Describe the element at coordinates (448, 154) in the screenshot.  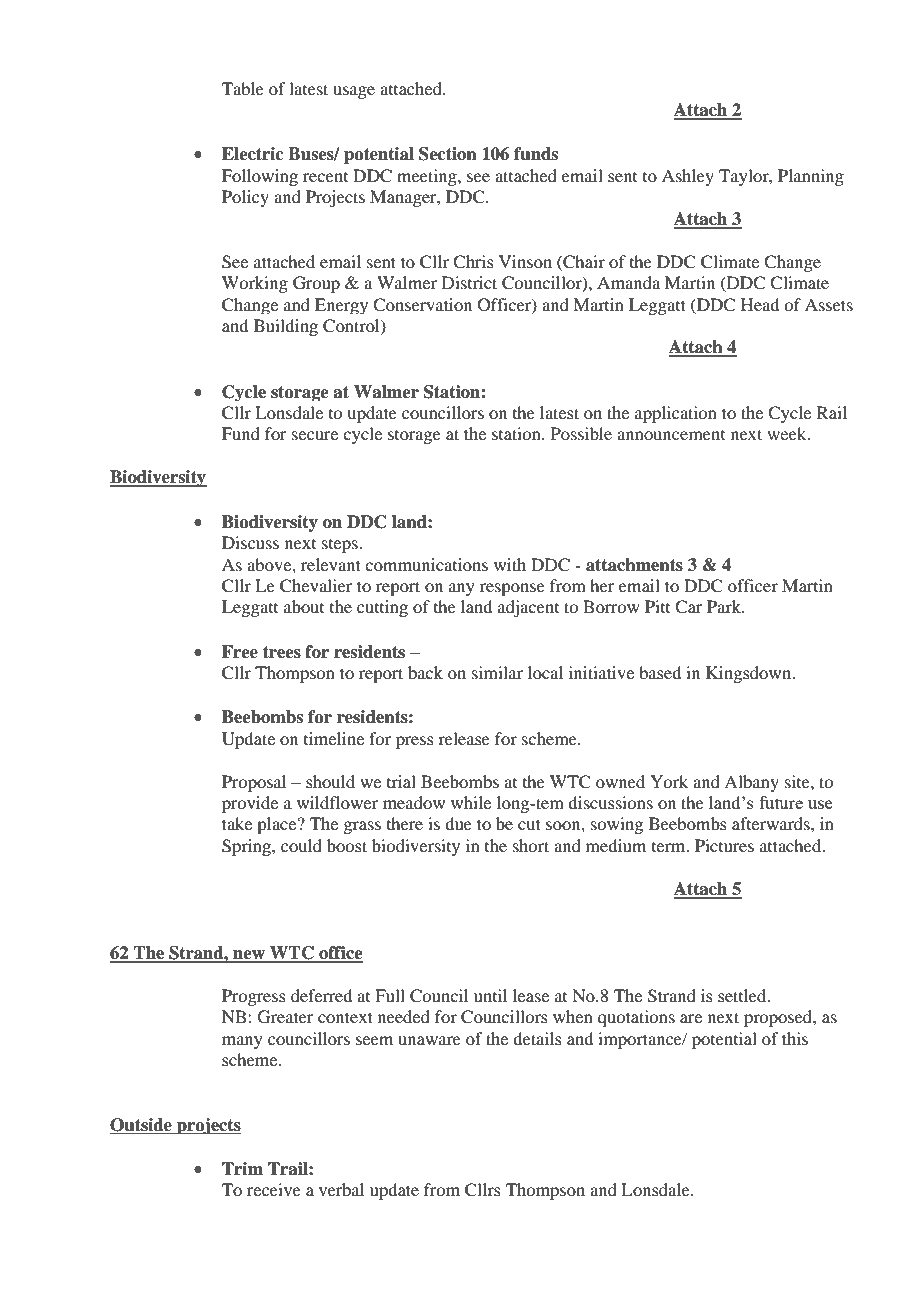
I see `Section` at that location.
